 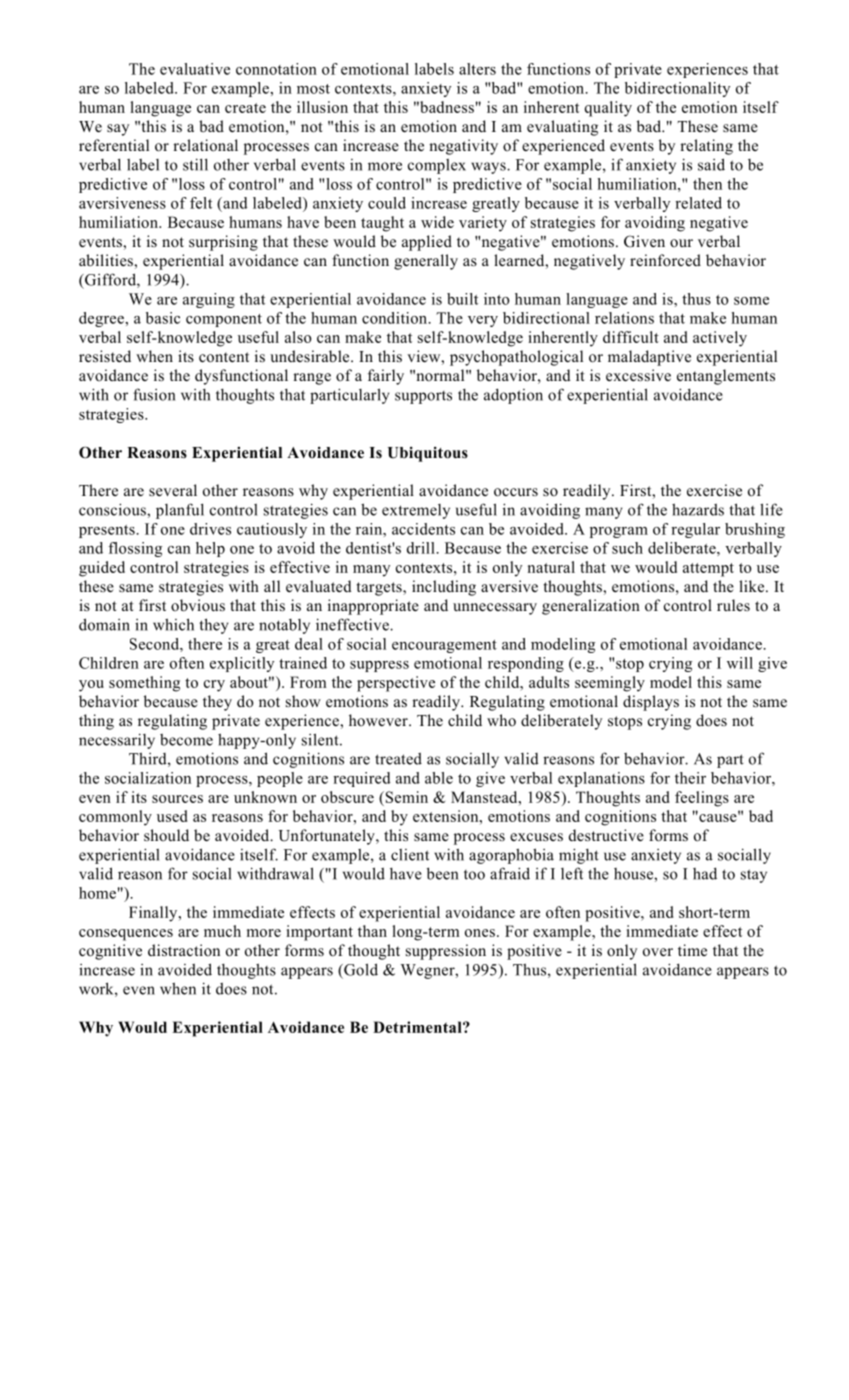 I want to click on relating, so click(x=706, y=147).
